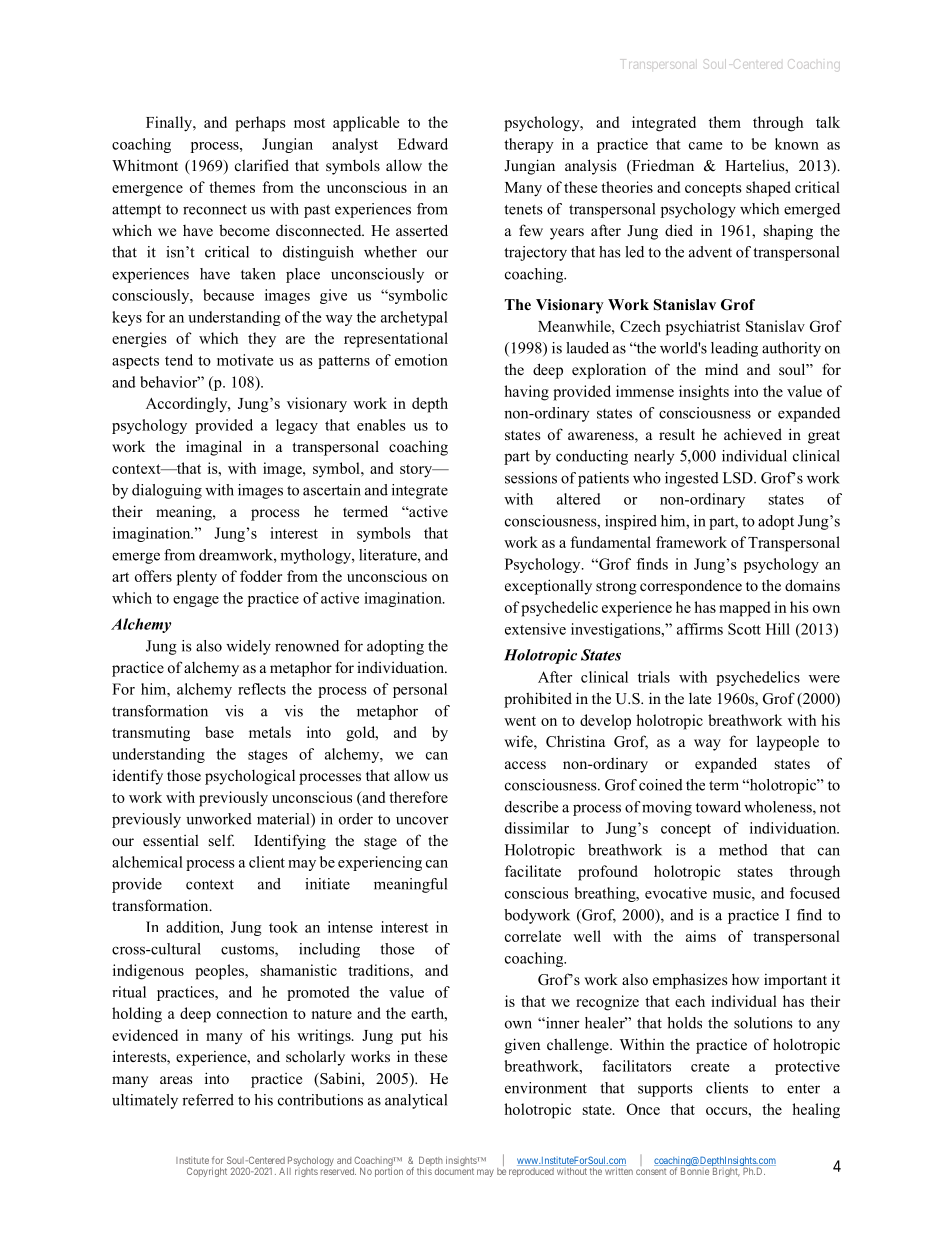  Describe the element at coordinates (816, 1111) in the screenshot. I see `healing` at that location.
